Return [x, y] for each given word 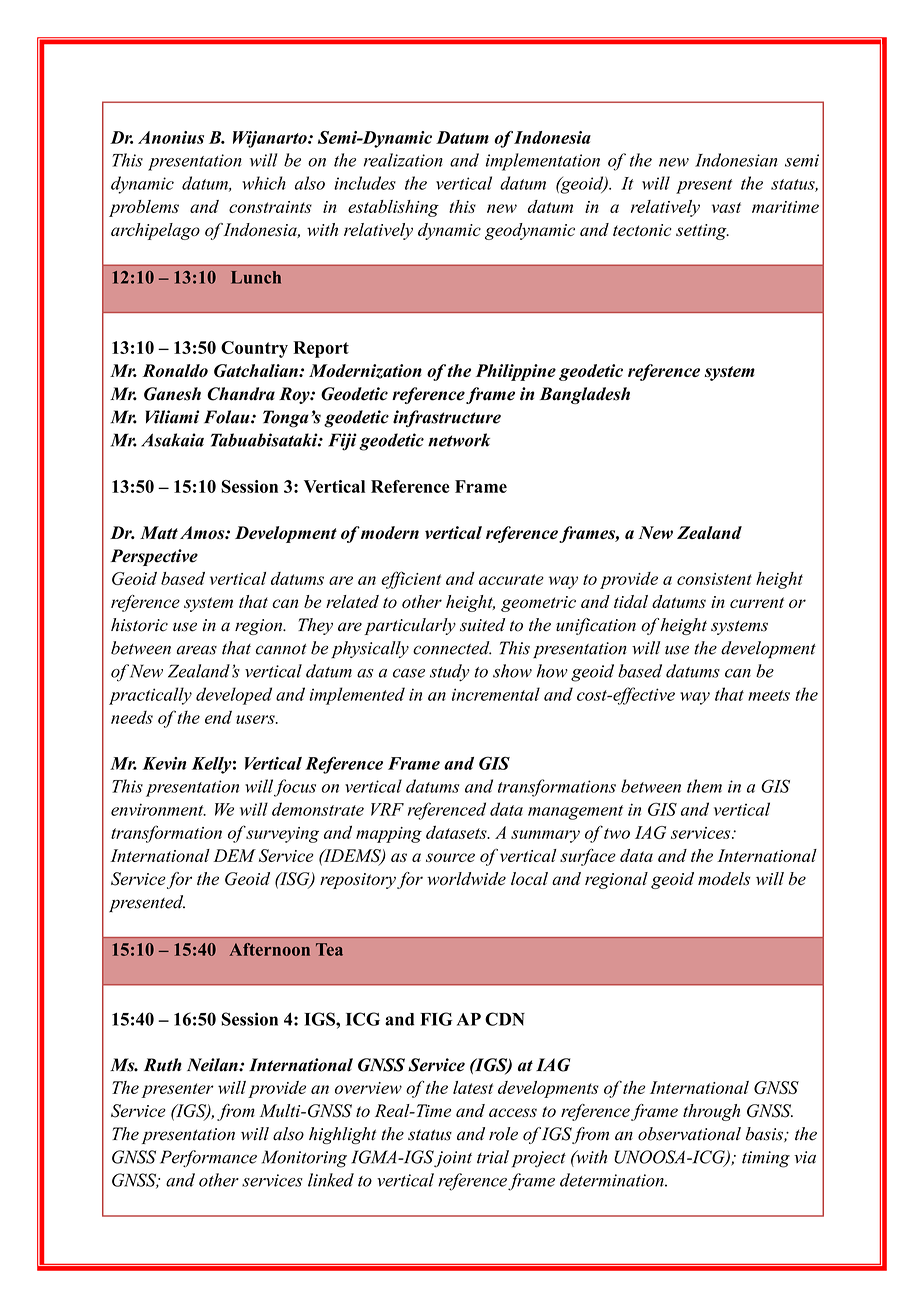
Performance [208, 1158]
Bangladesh [585, 395]
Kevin [164, 763]
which [264, 183]
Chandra [241, 394]
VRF [387, 809]
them [704, 786]
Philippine [516, 372]
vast [726, 207]
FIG [436, 1019]
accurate [511, 579]
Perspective [154, 557]
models [724, 879]
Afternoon [269, 949]
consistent [714, 579]
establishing [393, 208]
